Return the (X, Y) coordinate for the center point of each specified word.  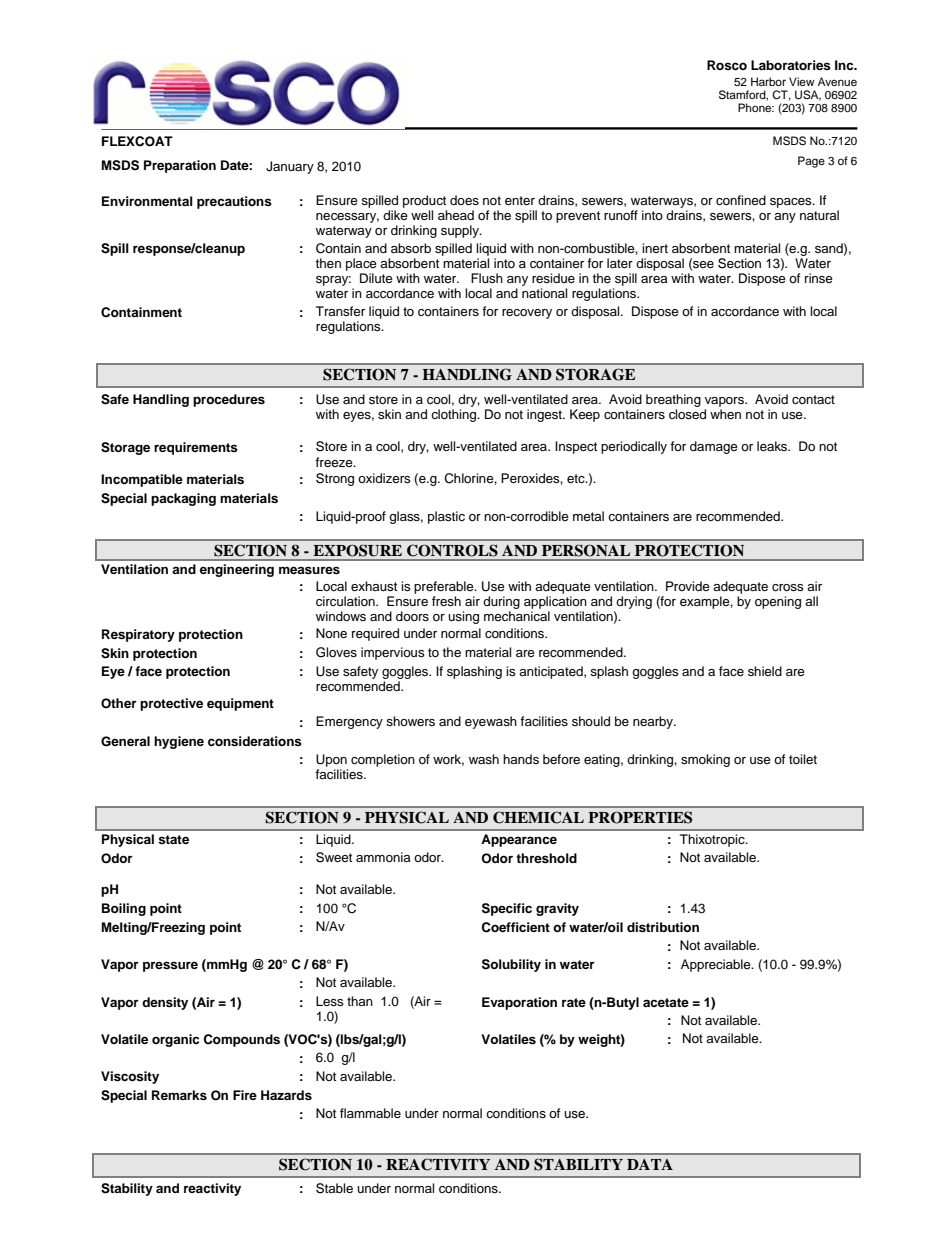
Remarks (179, 1095)
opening (778, 602)
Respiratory (138, 635)
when (725, 414)
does (464, 200)
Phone (756, 107)
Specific (507, 909)
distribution (663, 927)
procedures (229, 400)
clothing (455, 415)
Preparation (180, 166)
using (463, 617)
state (173, 839)
